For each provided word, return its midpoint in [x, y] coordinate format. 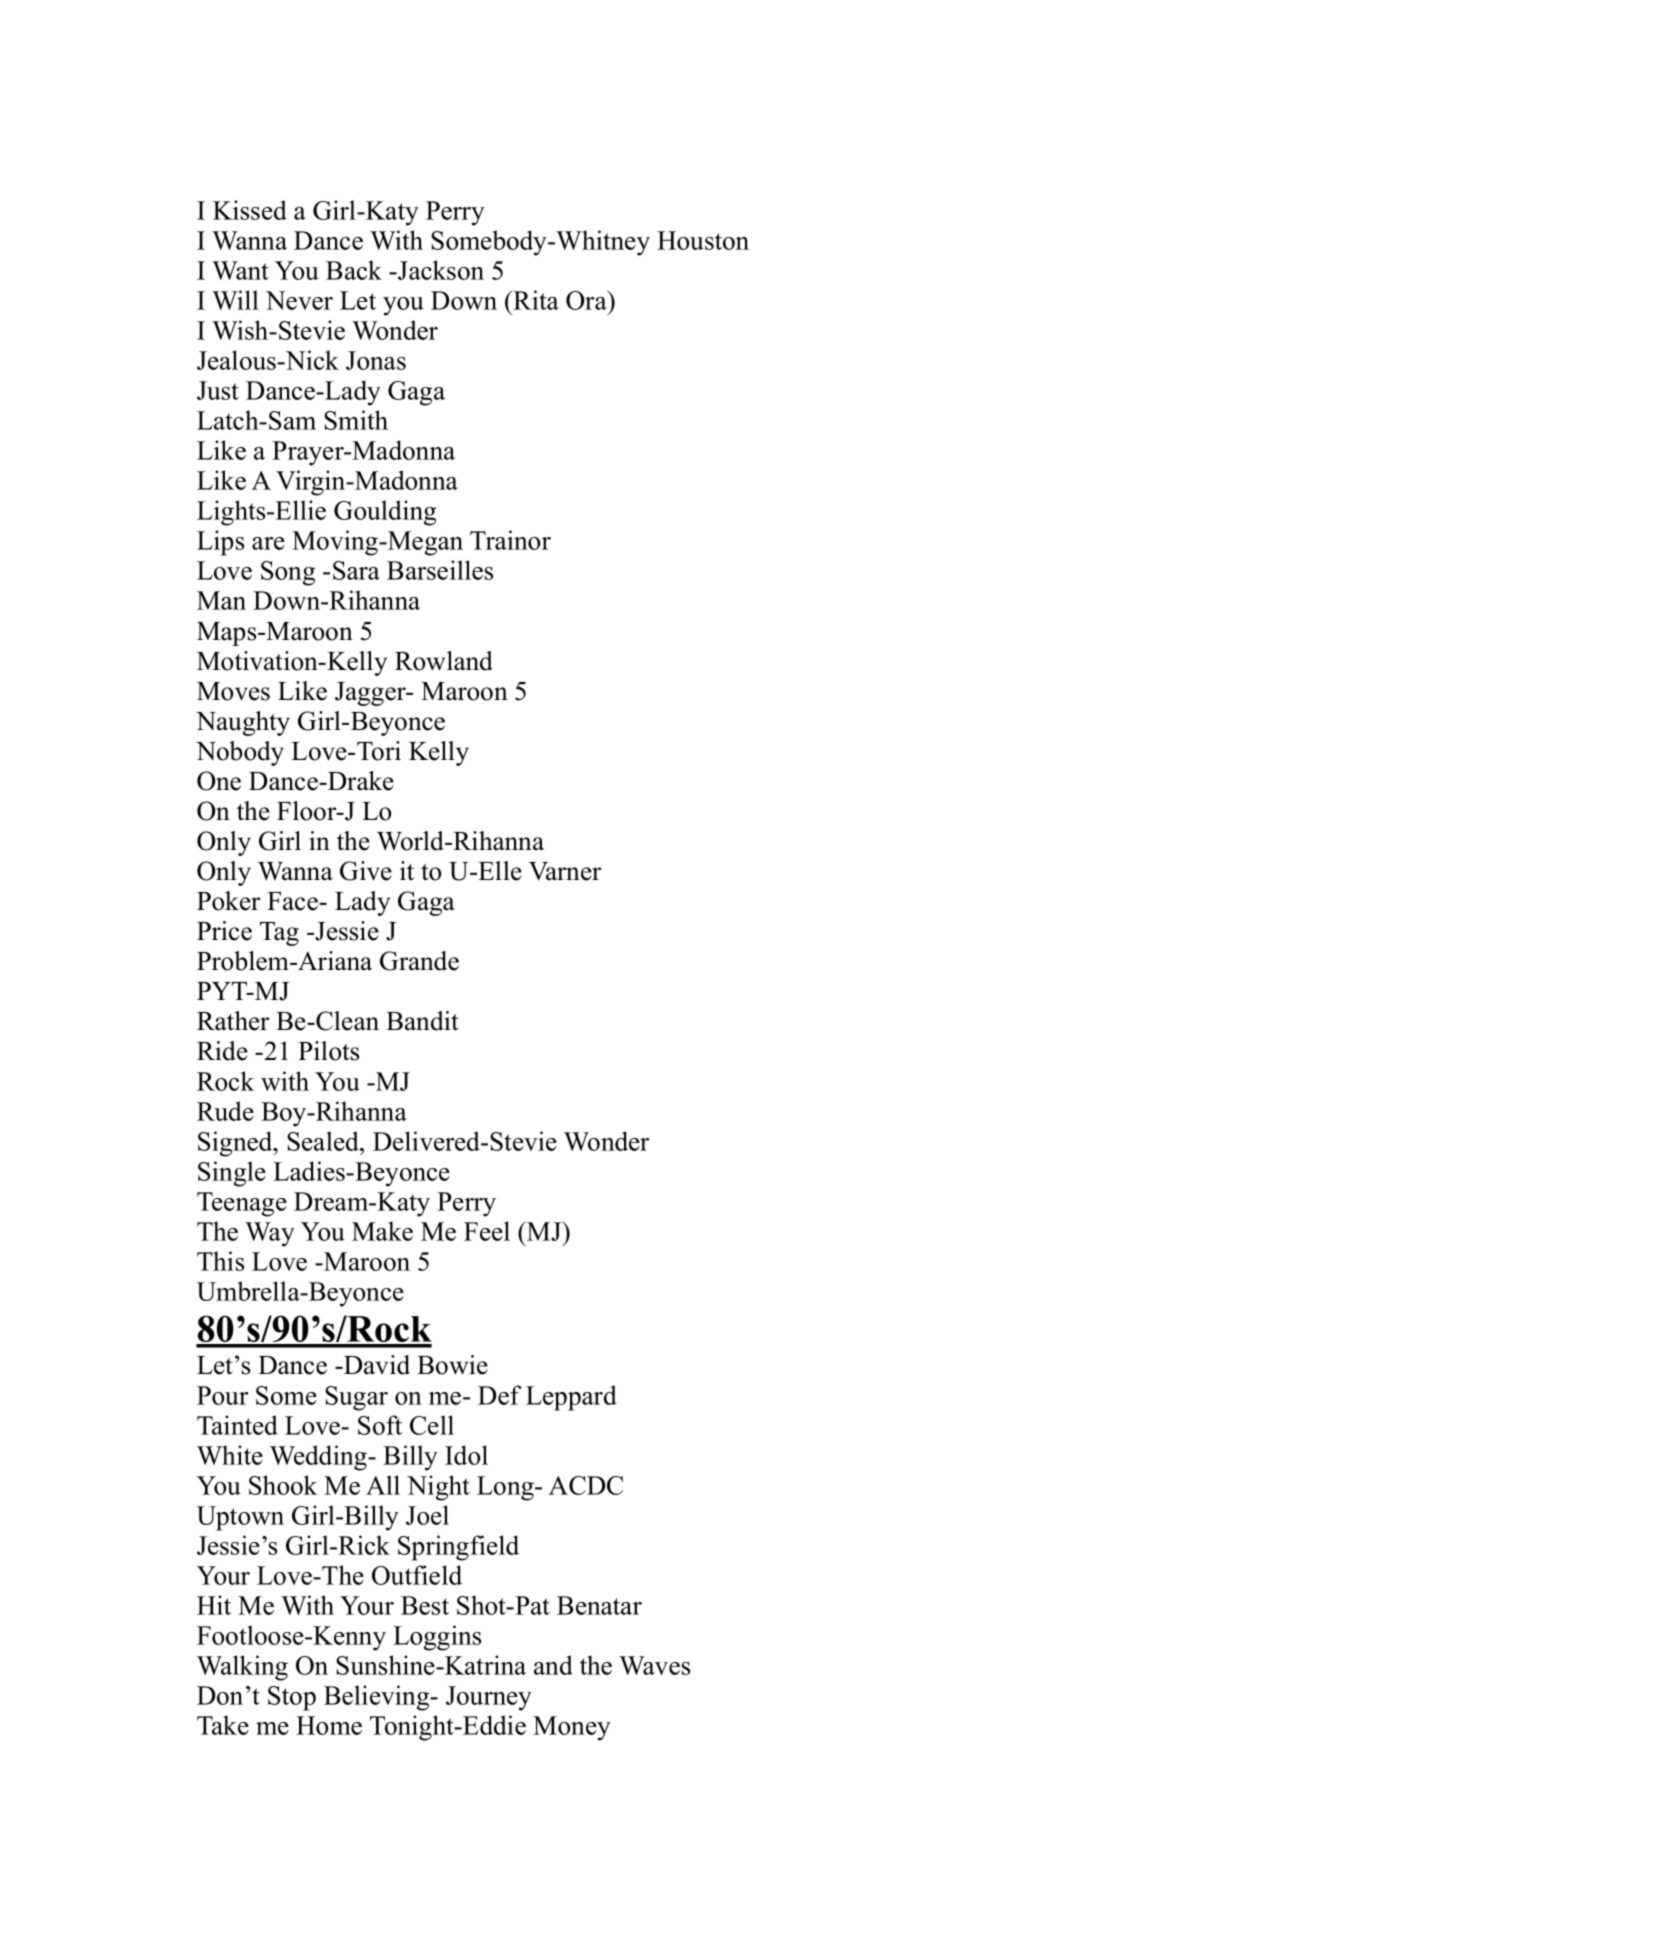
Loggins [437, 1638]
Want [240, 270]
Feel [487, 1231]
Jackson [440, 270]
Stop [292, 1698]
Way [270, 1234]
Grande [419, 961]
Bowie [452, 1365]
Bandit [422, 1021]
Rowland [444, 661]
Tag [279, 934]
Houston [703, 240]
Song [288, 573]
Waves [654, 1665]
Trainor [510, 540]
